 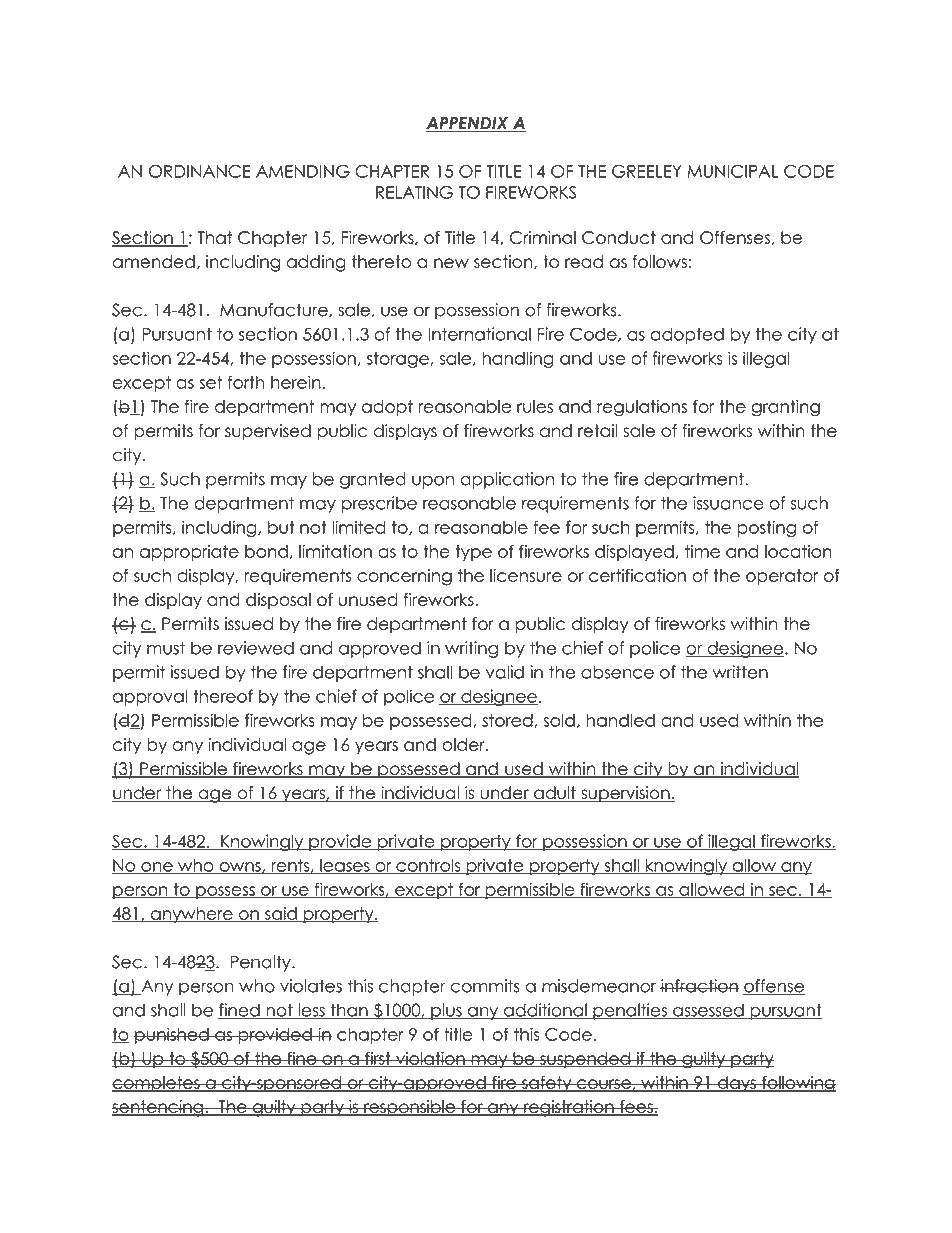 I want to click on ORDINANCE, so click(x=200, y=171).
